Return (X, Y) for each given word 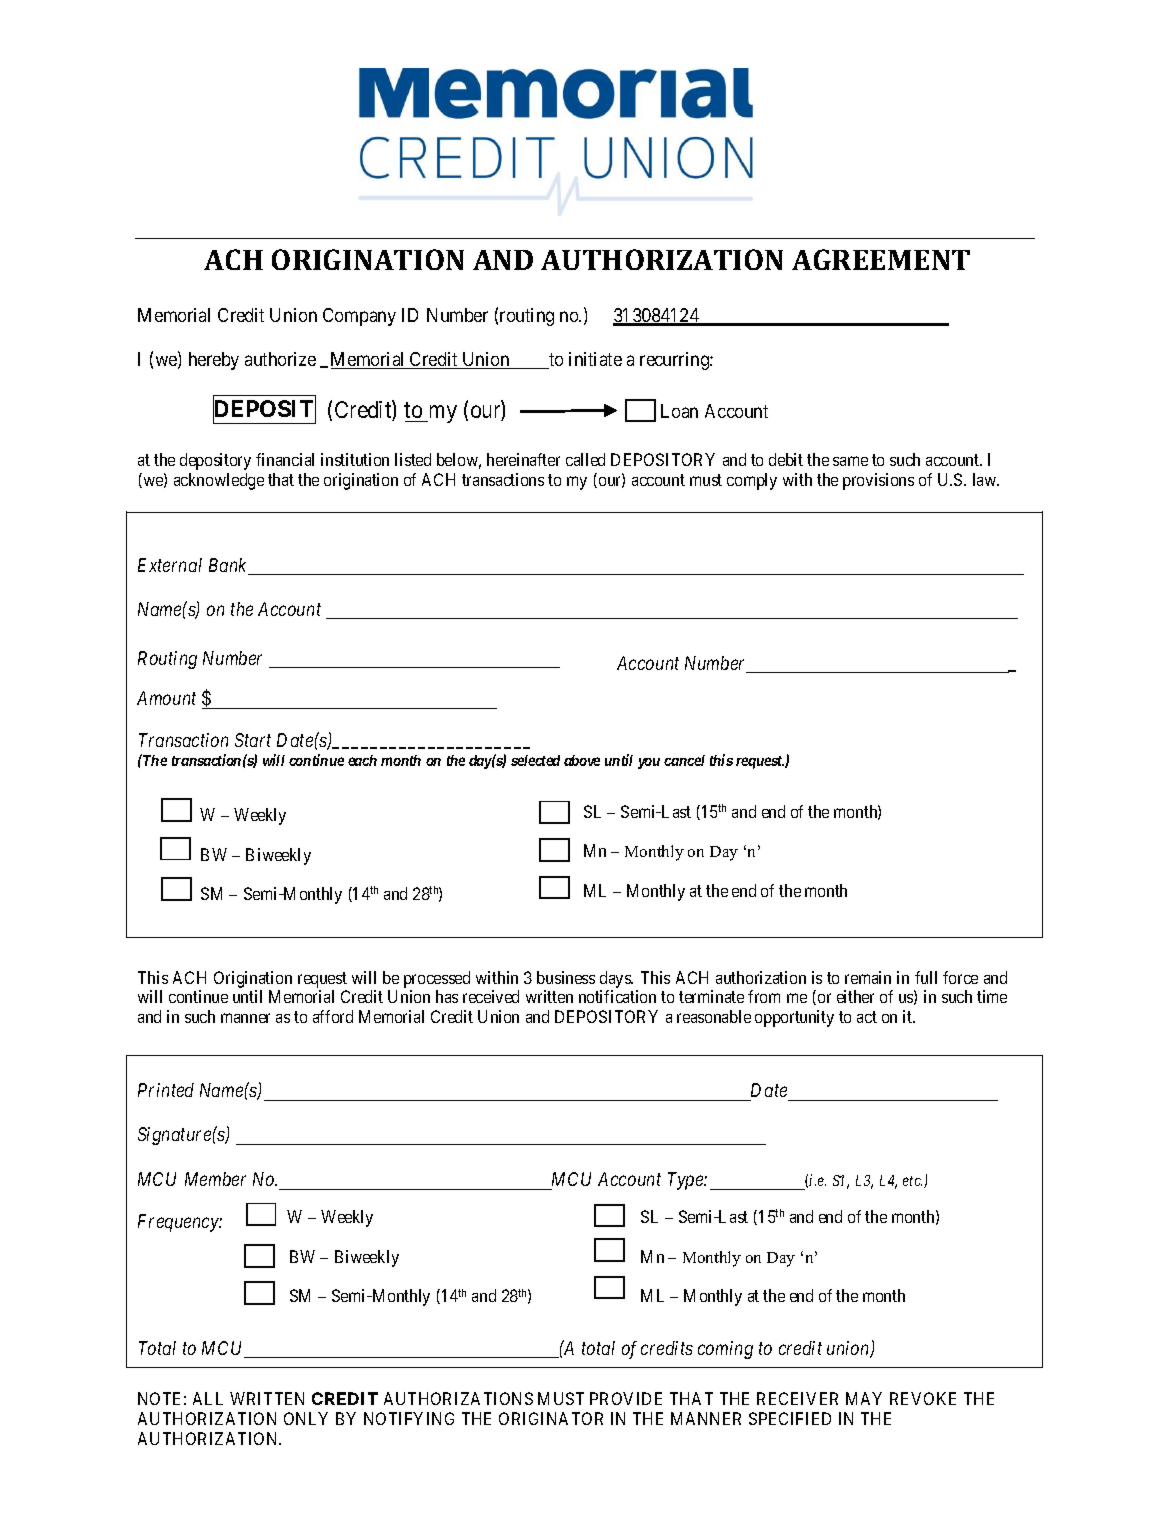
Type (686, 1181)
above (582, 760)
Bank (229, 566)
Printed (166, 1090)
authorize (280, 359)
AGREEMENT (881, 259)
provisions (878, 481)
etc (912, 1181)
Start (253, 740)
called (585, 459)
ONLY (306, 1418)
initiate (595, 359)
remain (868, 977)
